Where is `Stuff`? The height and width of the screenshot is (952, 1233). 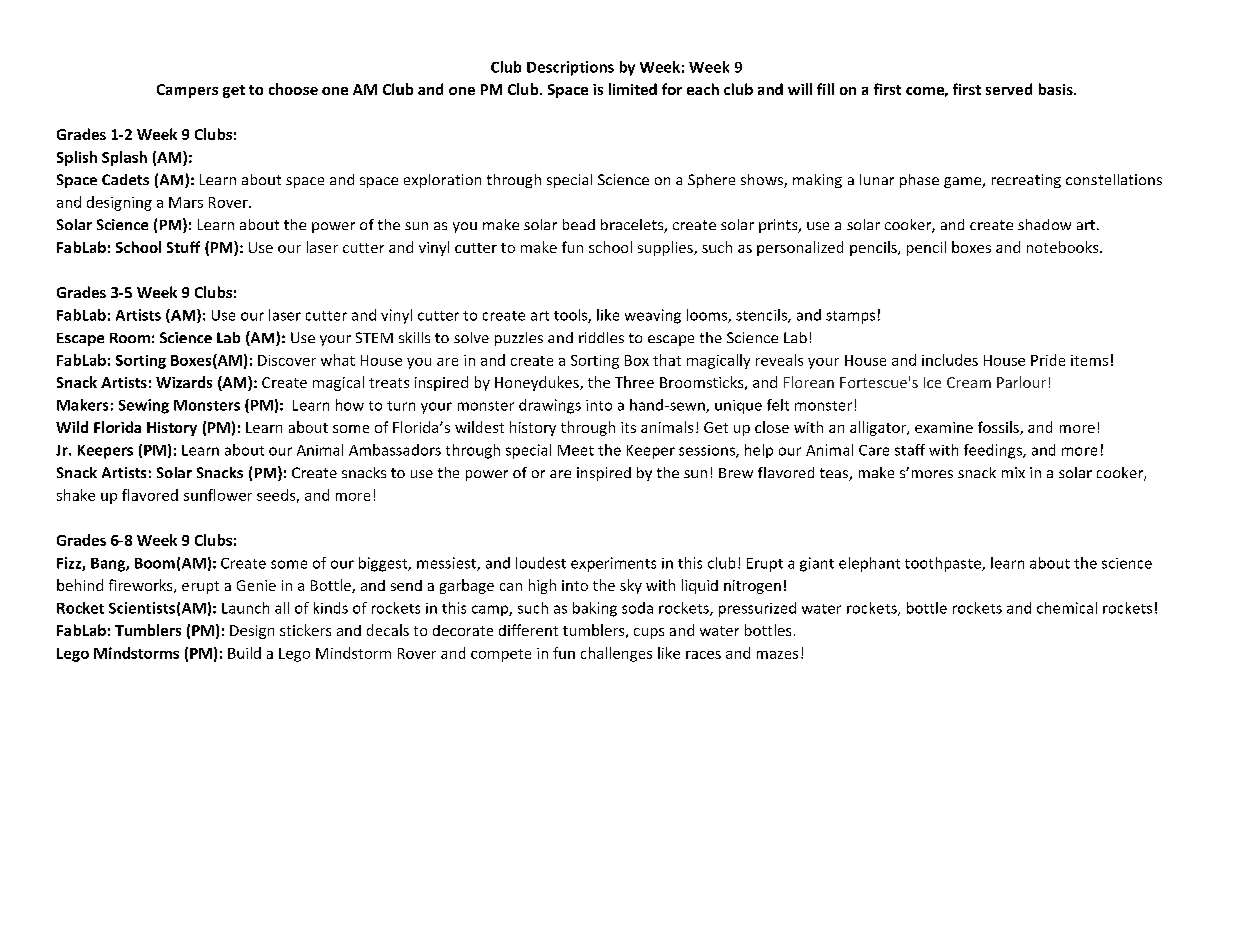 Stuff is located at coordinates (183, 247).
